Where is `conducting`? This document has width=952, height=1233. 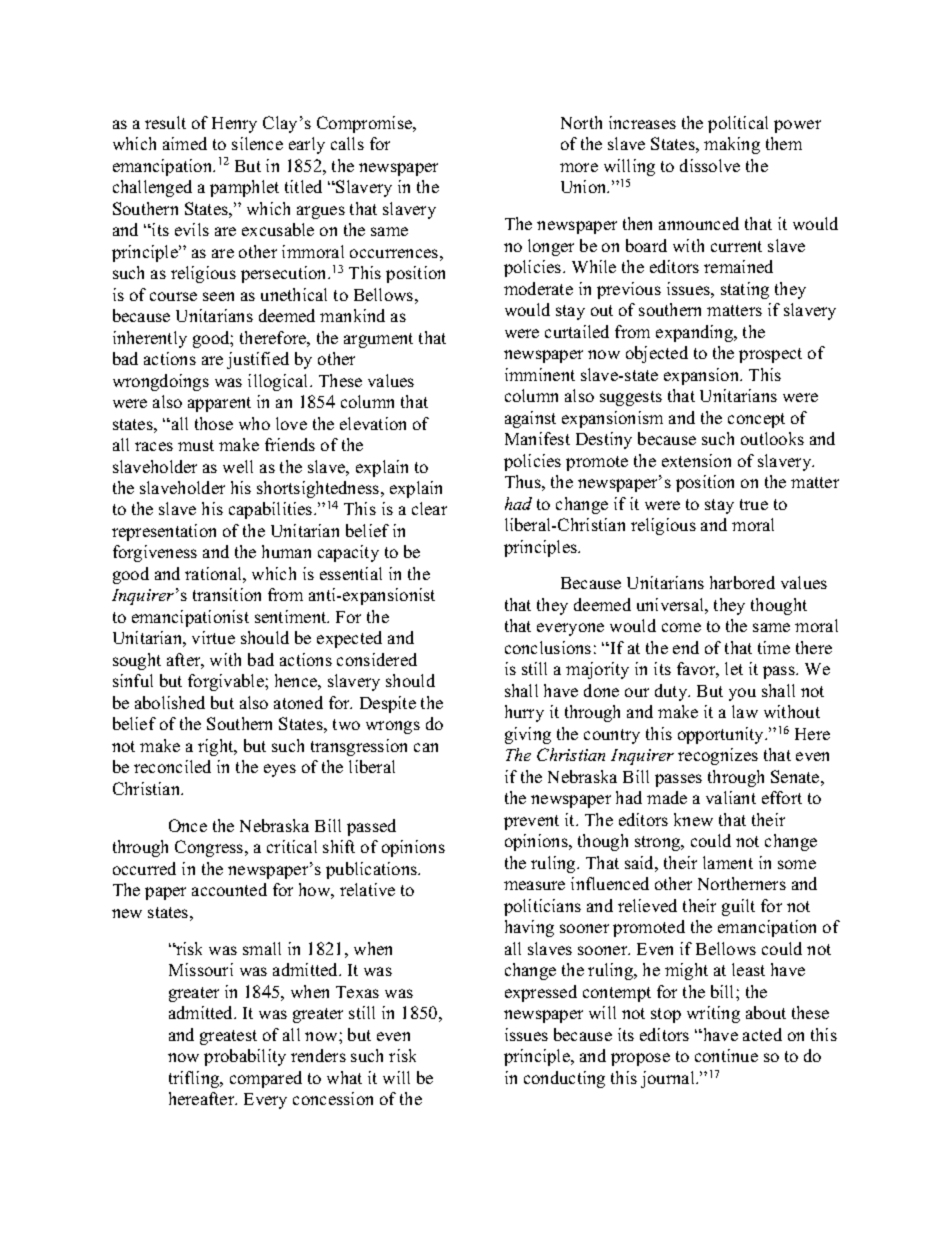
conducting is located at coordinates (564, 1079).
